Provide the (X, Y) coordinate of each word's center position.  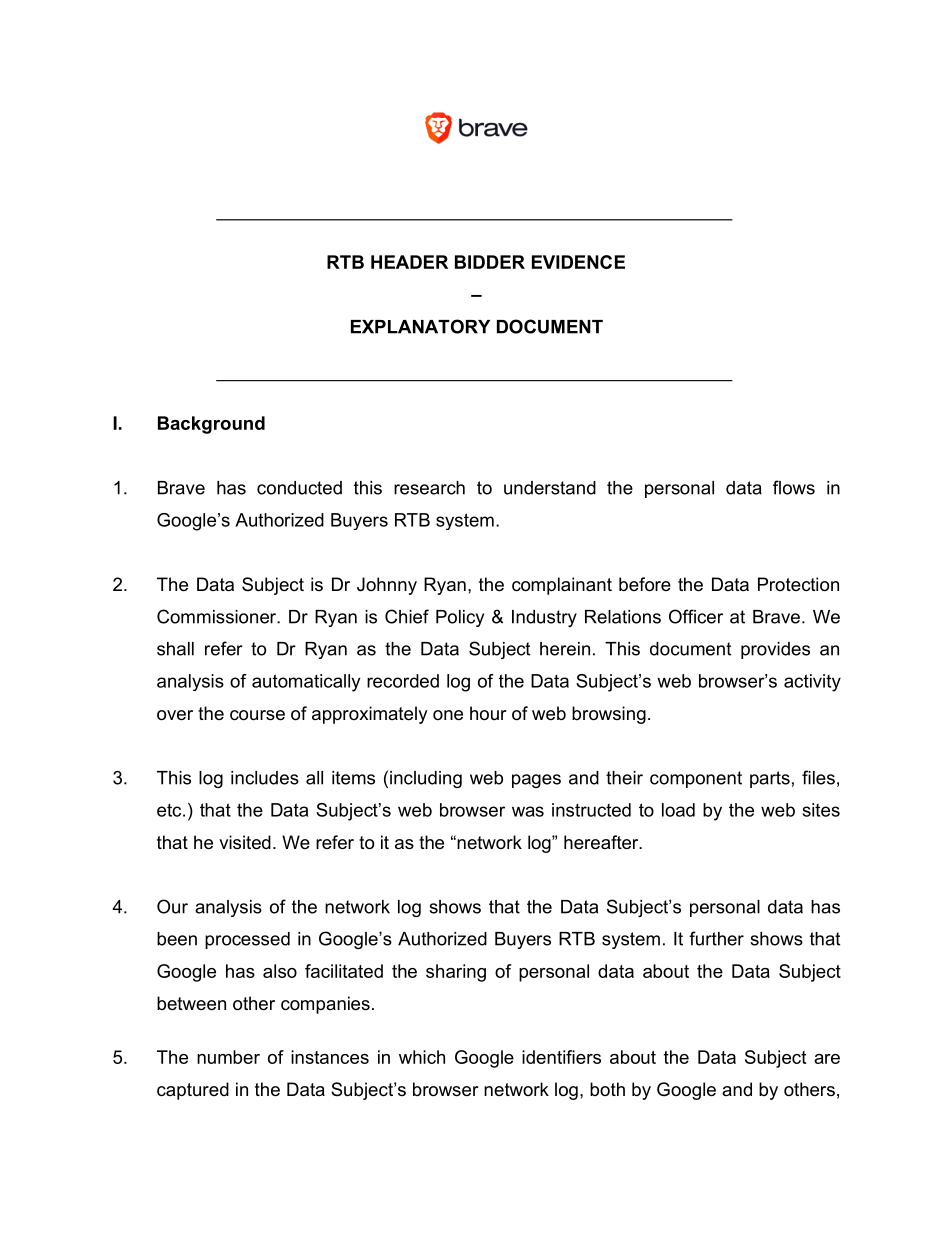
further (716, 938)
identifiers (561, 1057)
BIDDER (490, 262)
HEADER (409, 262)
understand (550, 488)
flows (794, 487)
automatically (306, 683)
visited (245, 842)
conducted (299, 488)
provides (775, 650)
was (528, 811)
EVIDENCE (578, 262)
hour (488, 713)
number (228, 1057)
